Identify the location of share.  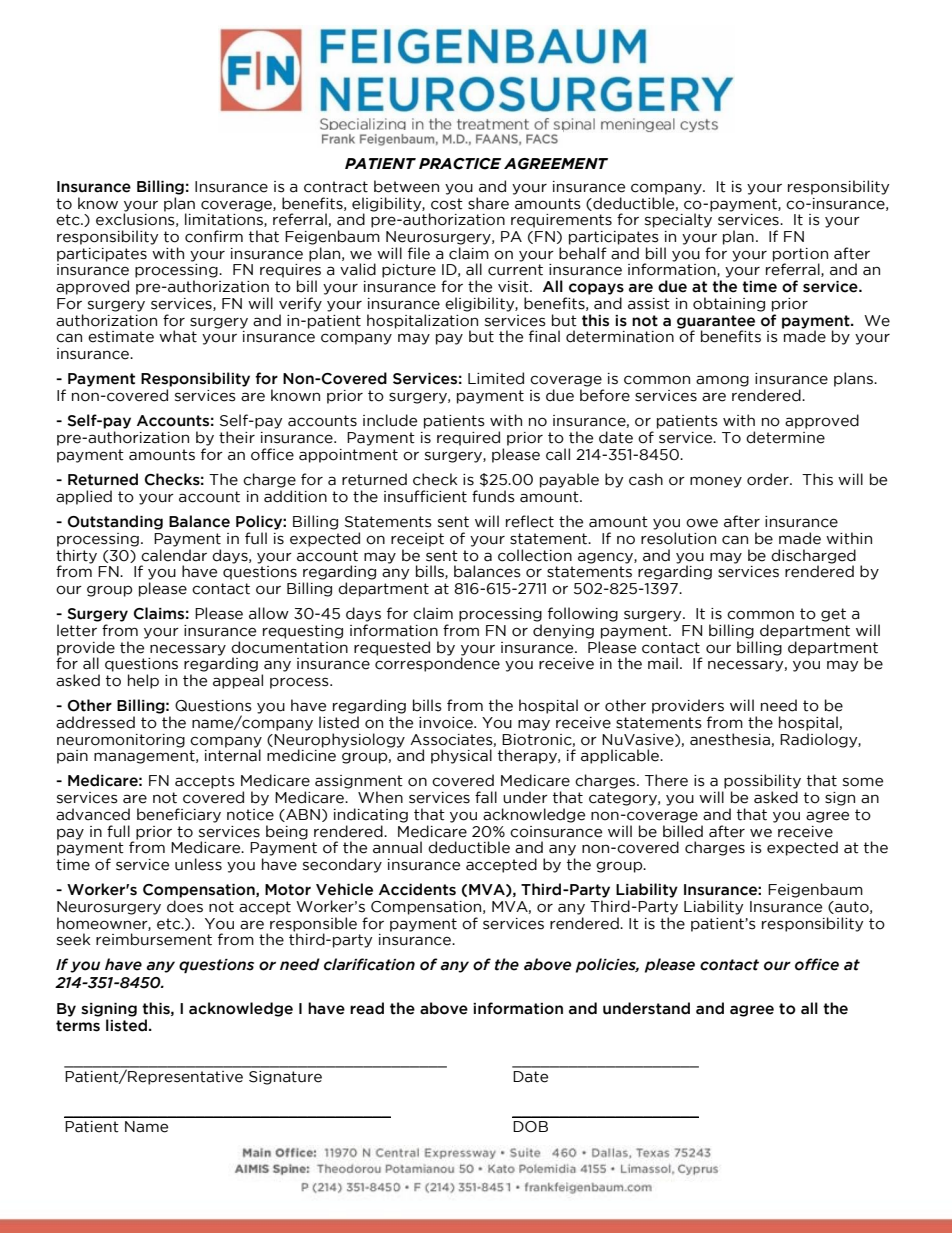
(488, 203).
